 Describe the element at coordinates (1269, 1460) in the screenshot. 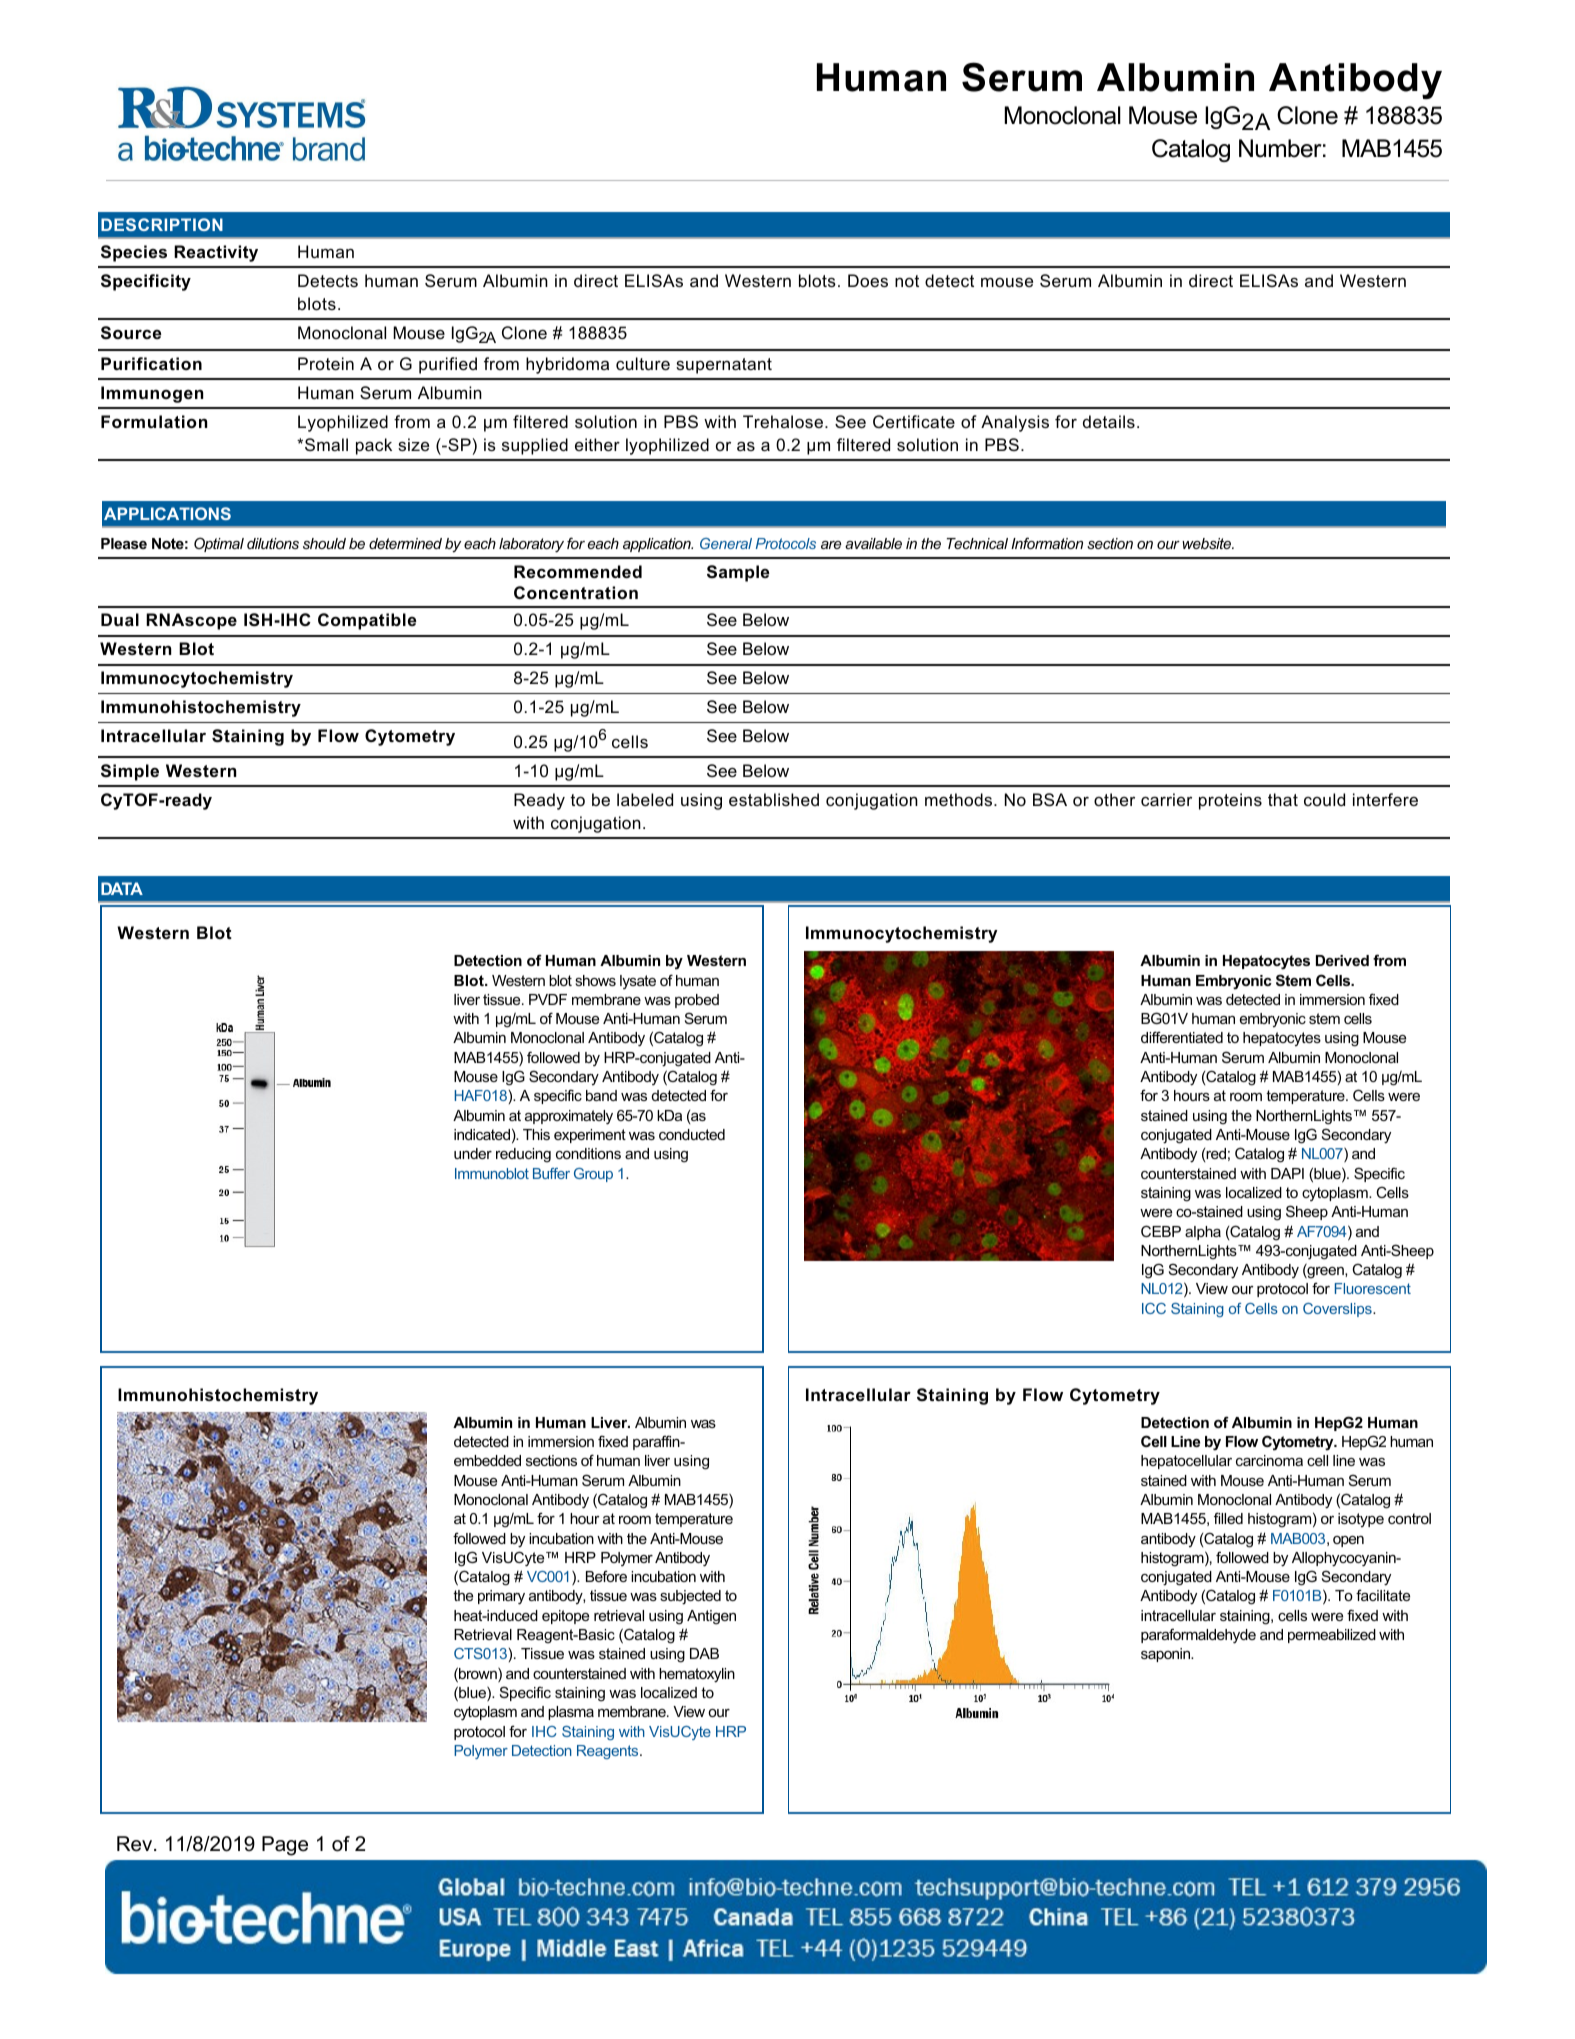

I see `carcinoma` at that location.
